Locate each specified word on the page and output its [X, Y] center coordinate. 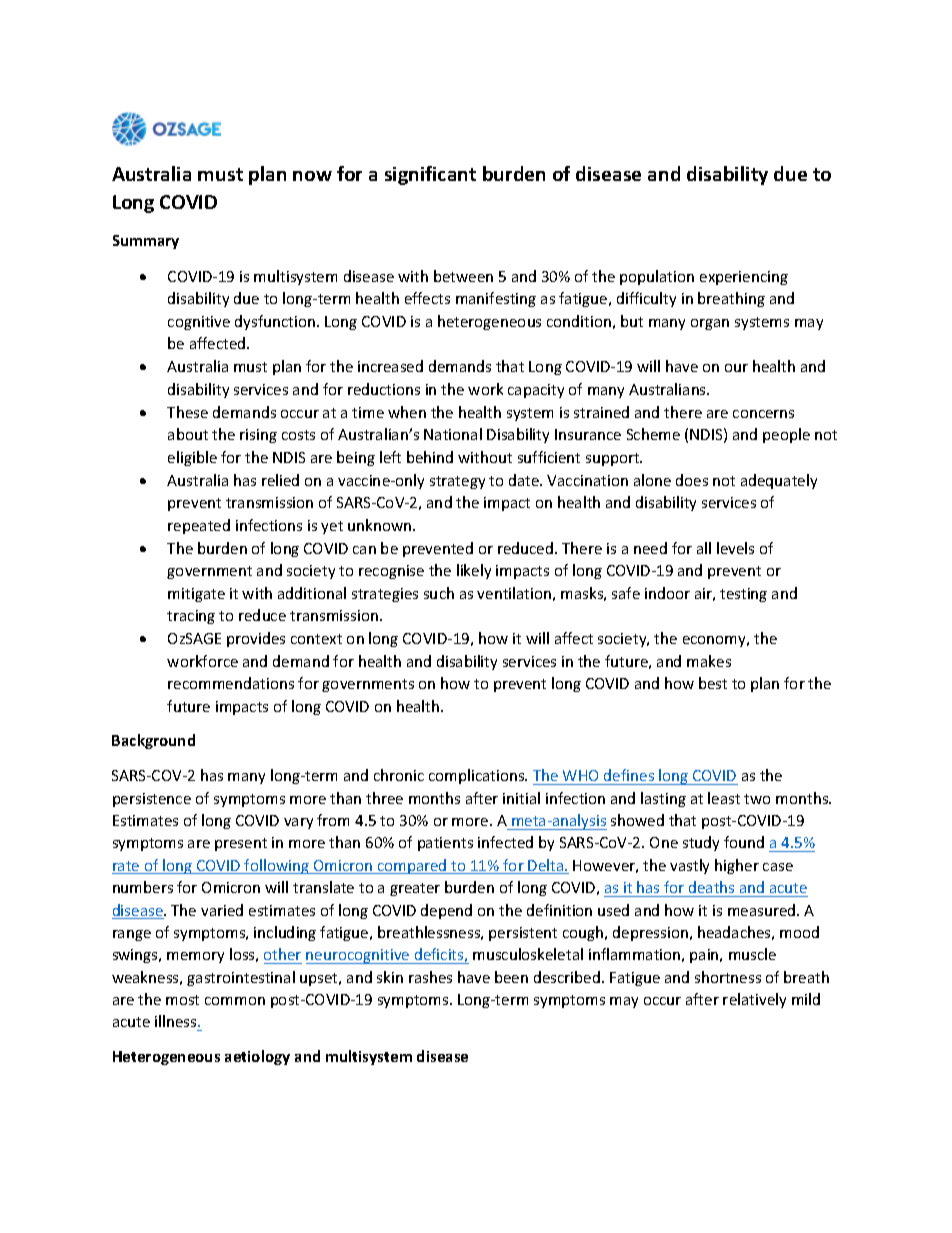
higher [737, 866]
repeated [199, 526]
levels [735, 548]
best [713, 683]
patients [445, 844]
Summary [146, 242]
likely [474, 571]
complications [478, 776]
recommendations [231, 683]
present [241, 844]
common [235, 1001]
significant [430, 175]
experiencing [744, 278]
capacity [536, 391]
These [187, 412]
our [736, 368]
